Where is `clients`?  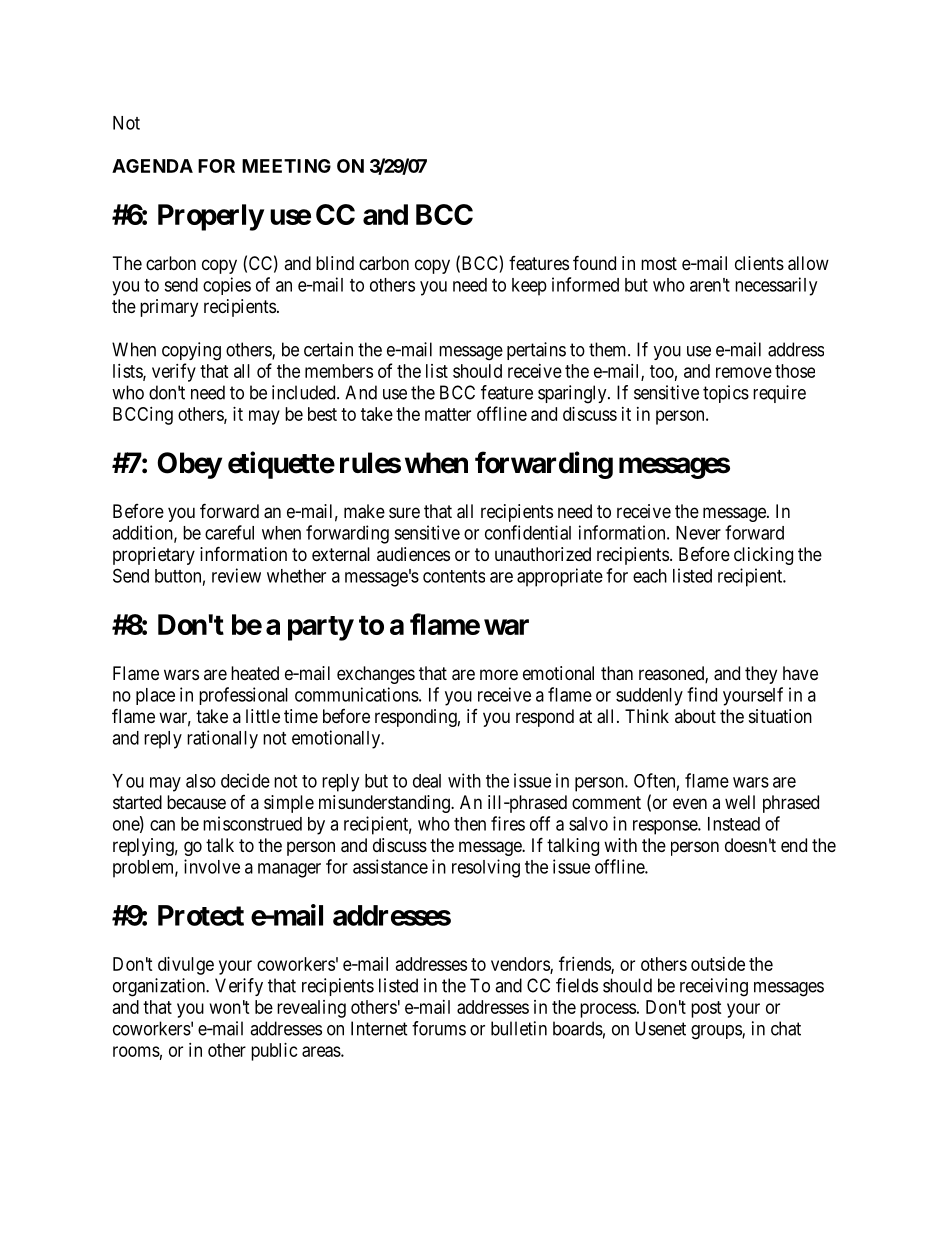 clients is located at coordinates (759, 263).
